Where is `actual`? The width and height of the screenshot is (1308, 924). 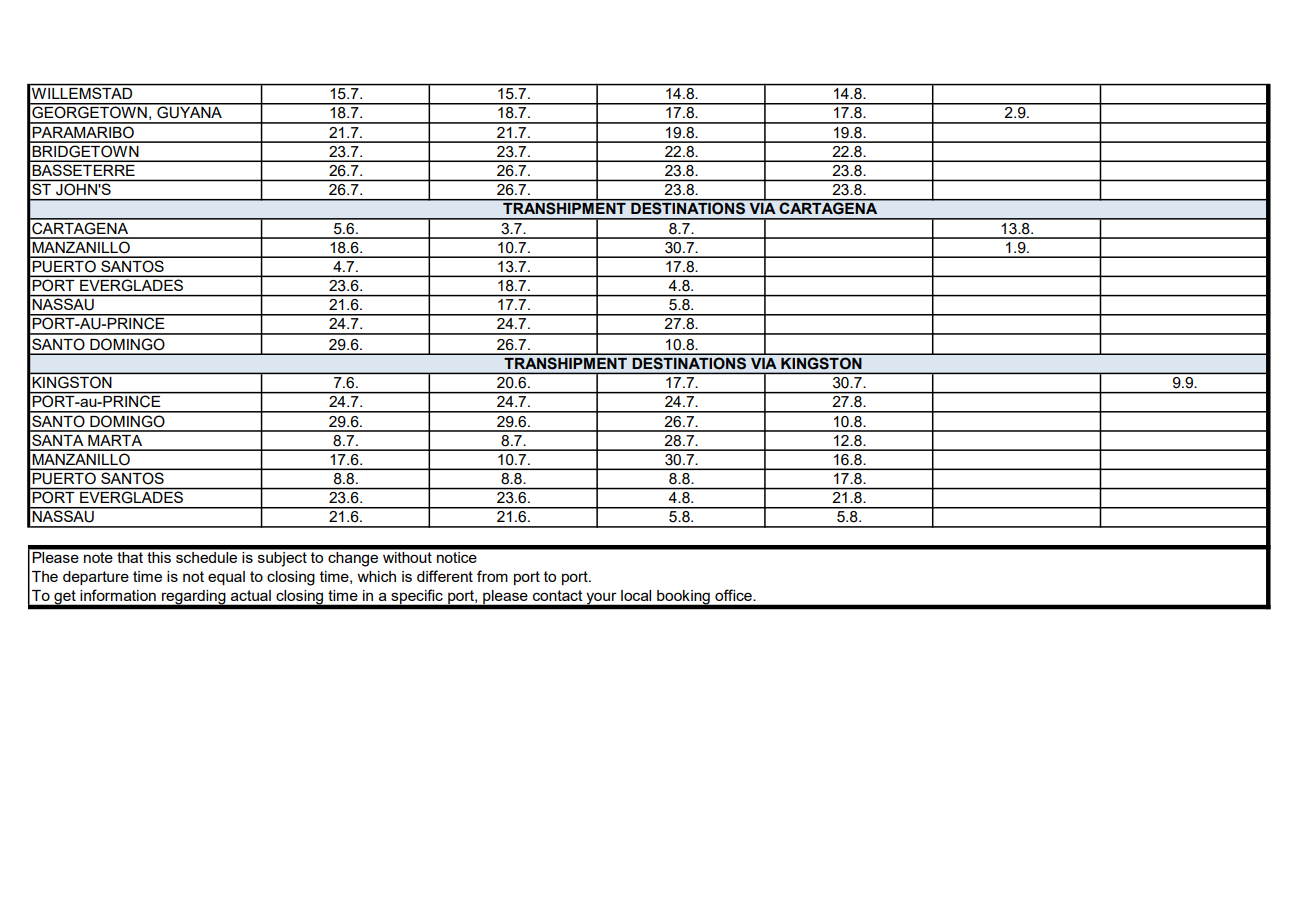
actual is located at coordinates (251, 595).
